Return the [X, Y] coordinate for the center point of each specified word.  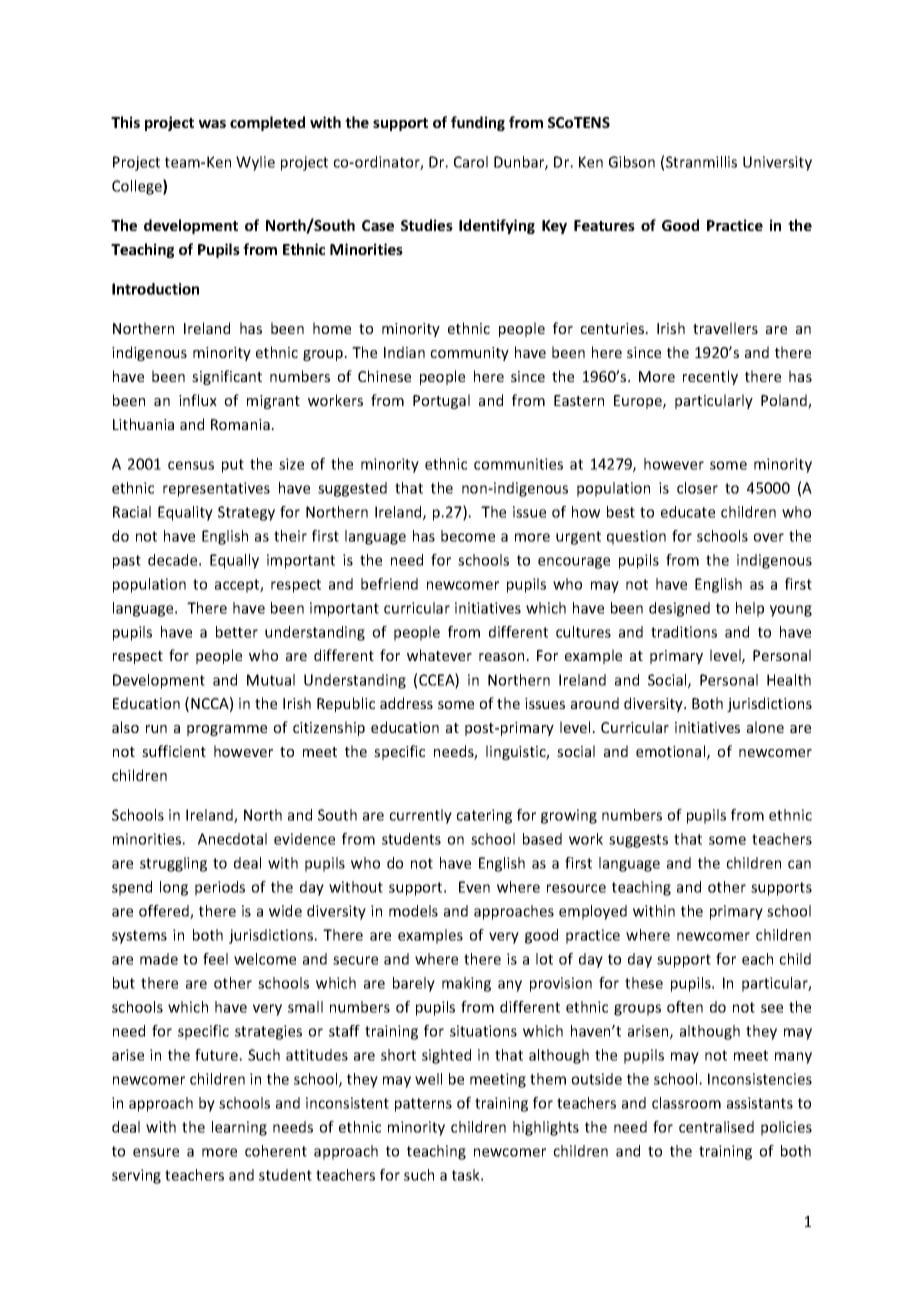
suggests [638, 841]
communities [518, 464]
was [212, 124]
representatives [216, 489]
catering [484, 816]
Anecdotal [232, 839]
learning [239, 1128]
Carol [471, 162]
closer [697, 488]
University [777, 163]
